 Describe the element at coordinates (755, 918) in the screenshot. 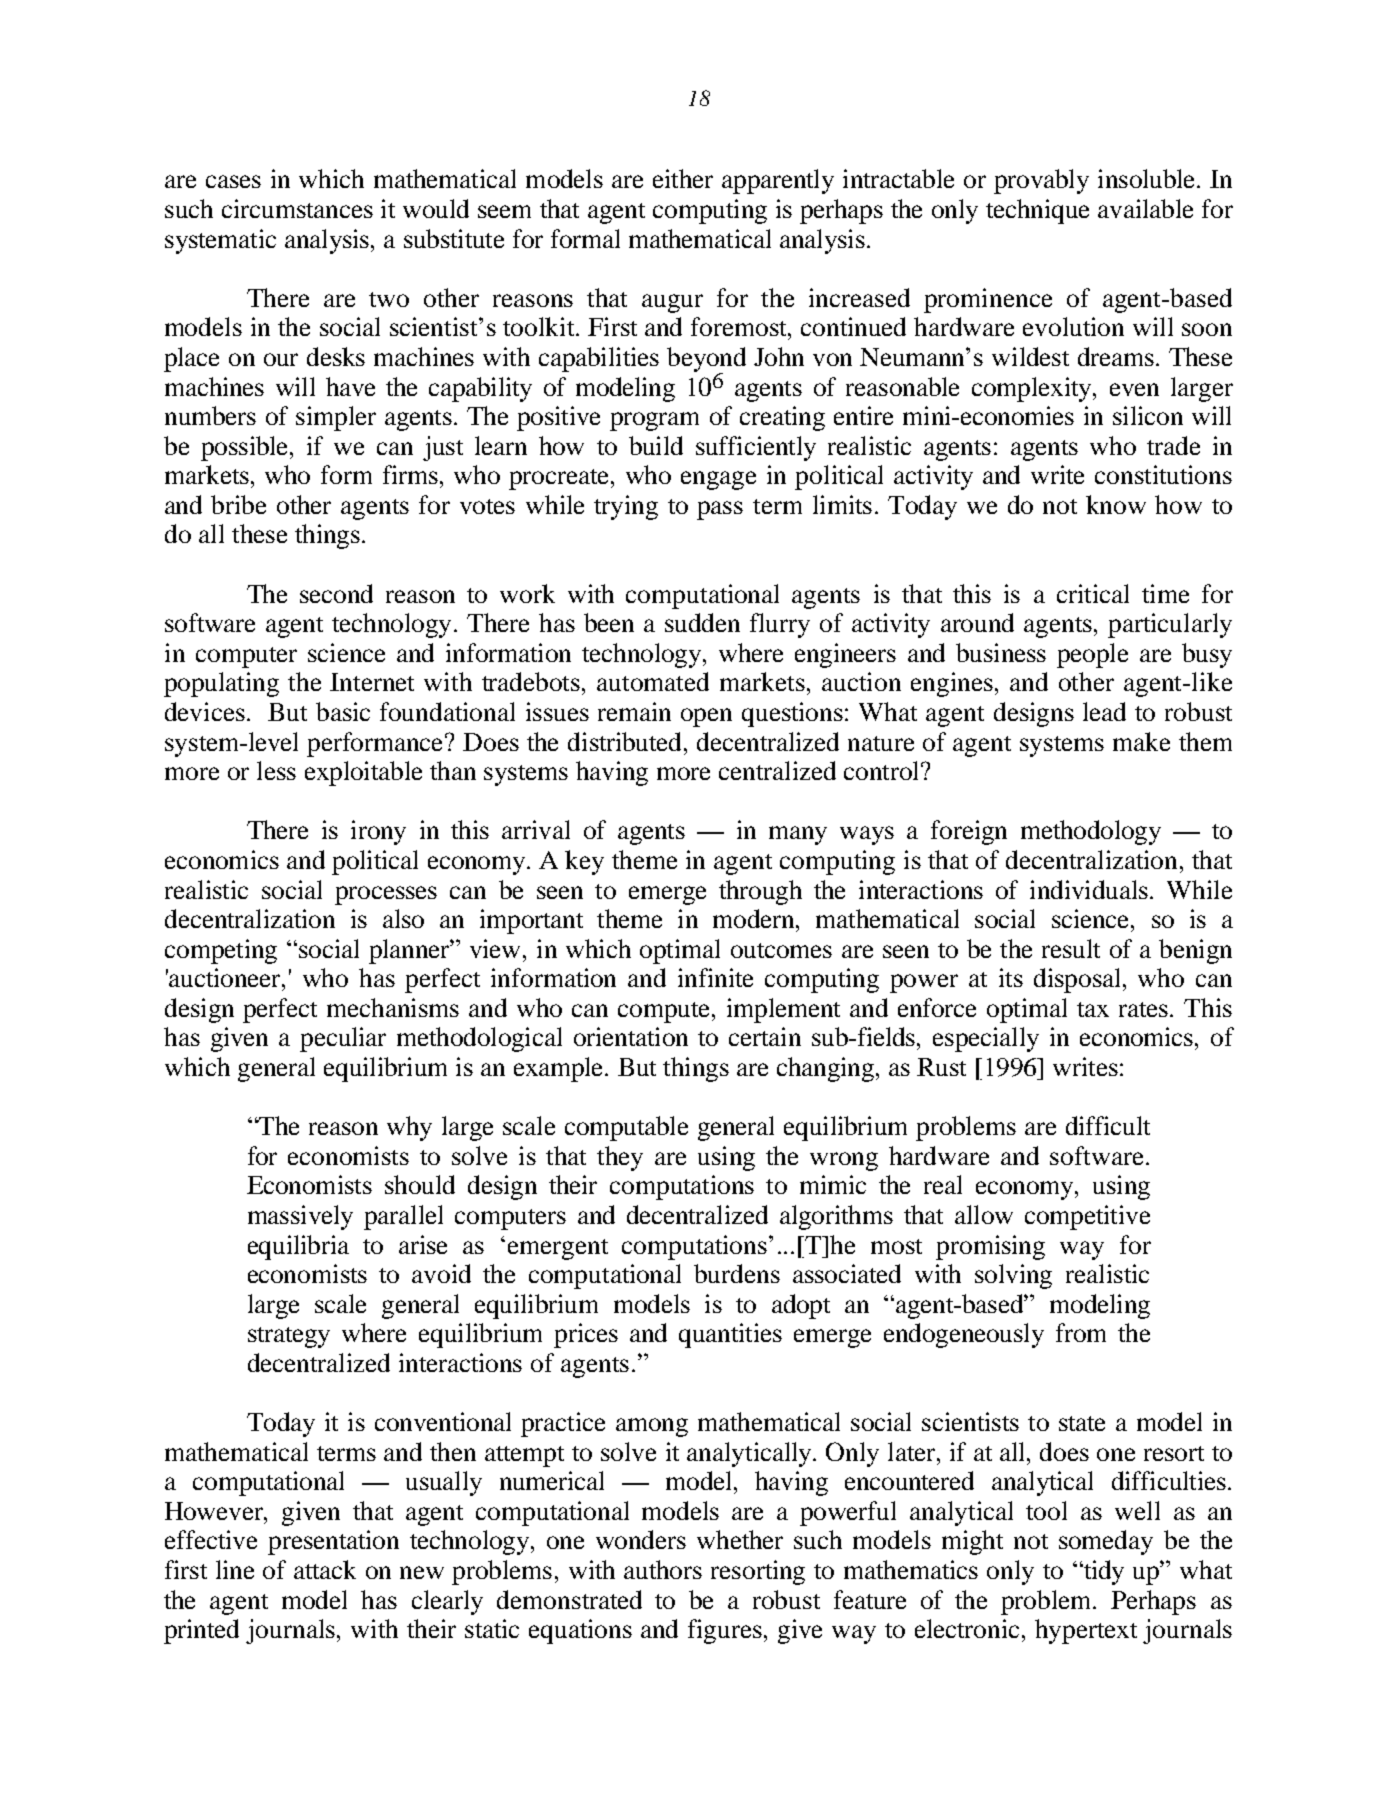

I see `modern` at that location.
